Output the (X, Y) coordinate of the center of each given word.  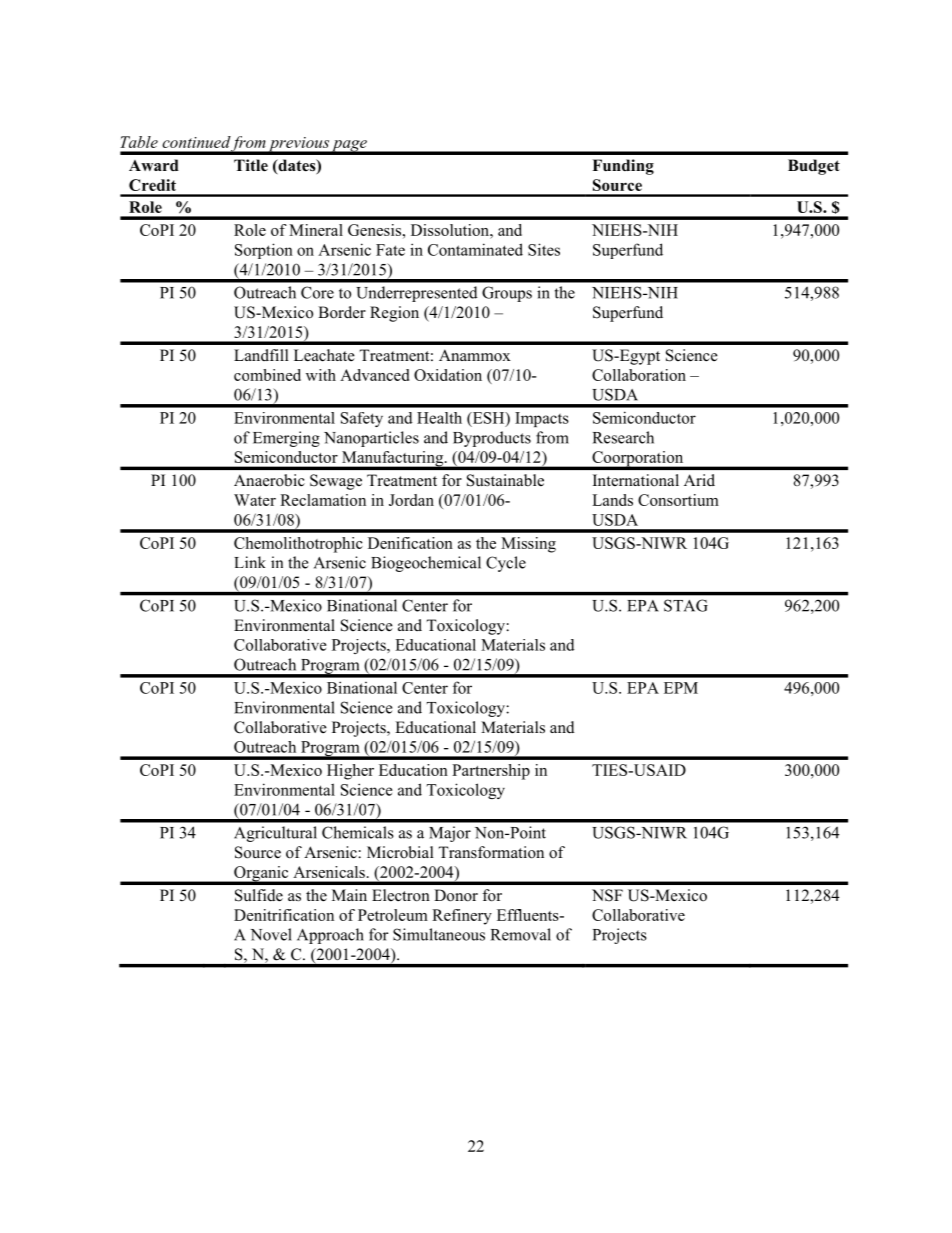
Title (251, 165)
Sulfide (259, 895)
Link (250, 562)
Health (439, 418)
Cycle (506, 564)
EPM (681, 688)
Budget (814, 167)
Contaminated (475, 249)
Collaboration (639, 375)
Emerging (286, 439)
